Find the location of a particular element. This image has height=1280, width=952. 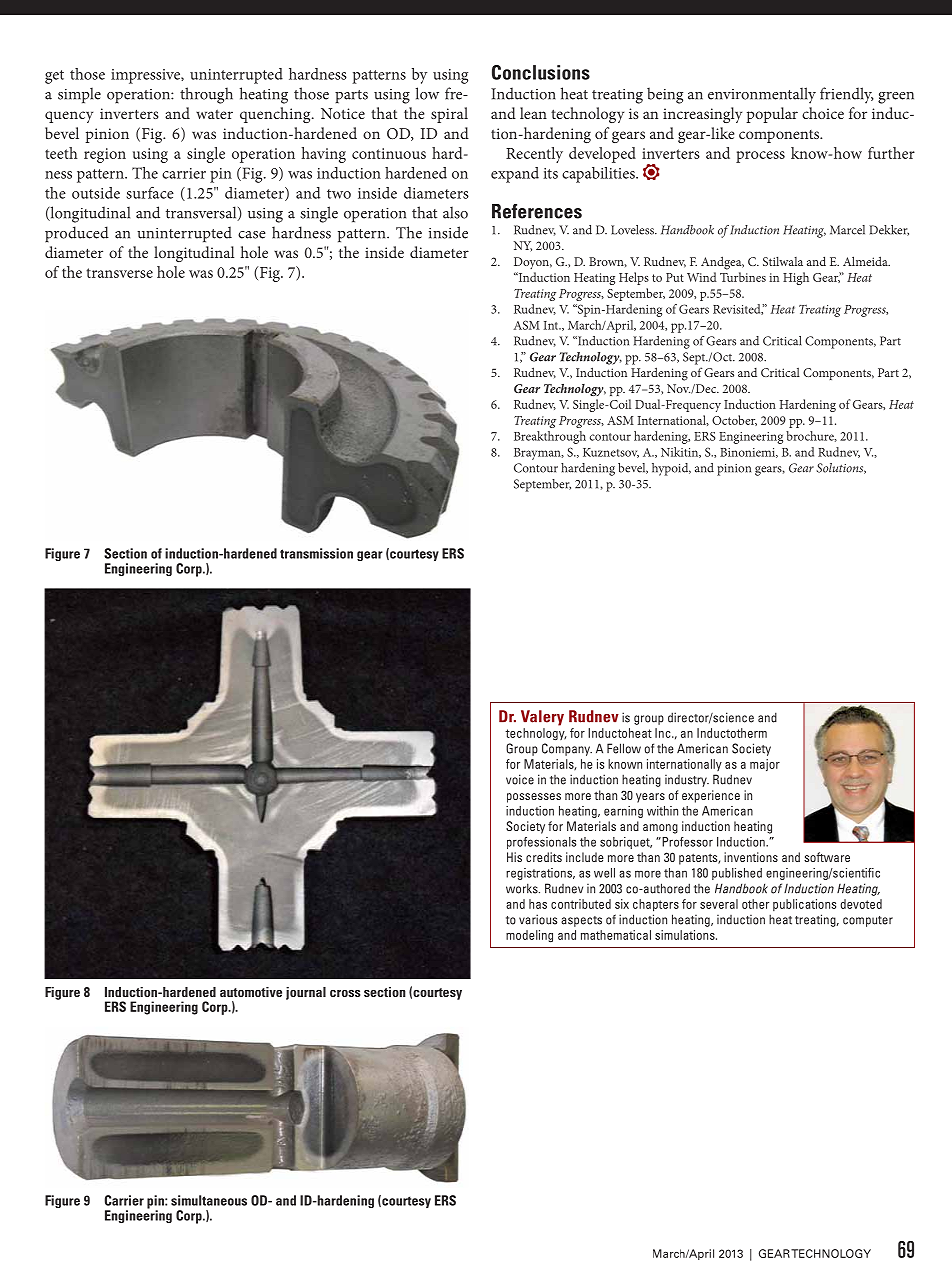

October is located at coordinates (734, 420).
